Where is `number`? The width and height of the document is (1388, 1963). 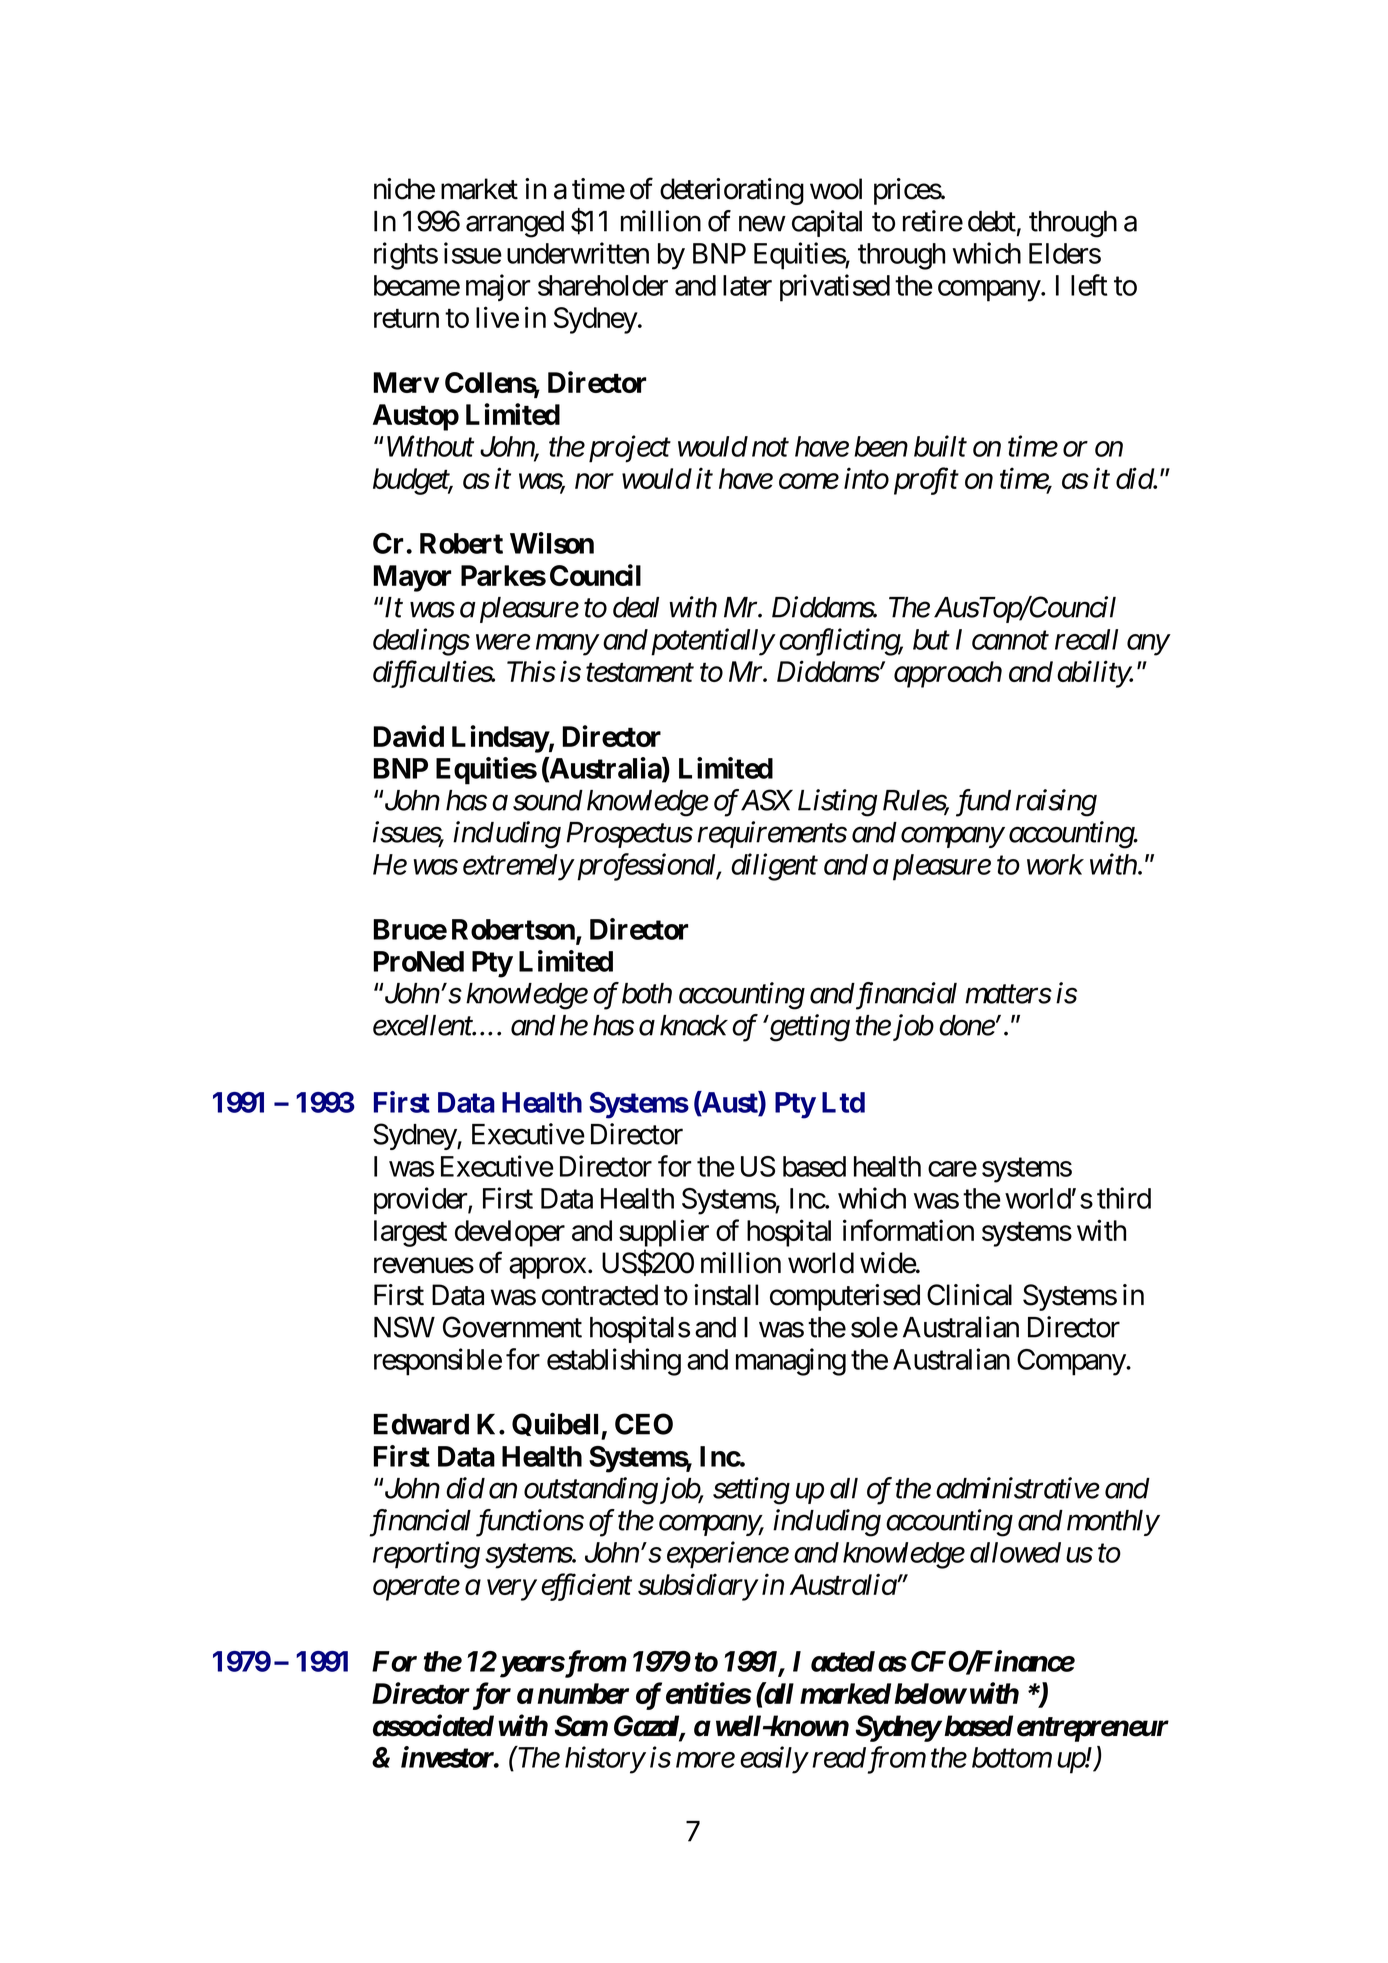 number is located at coordinates (583, 1693).
